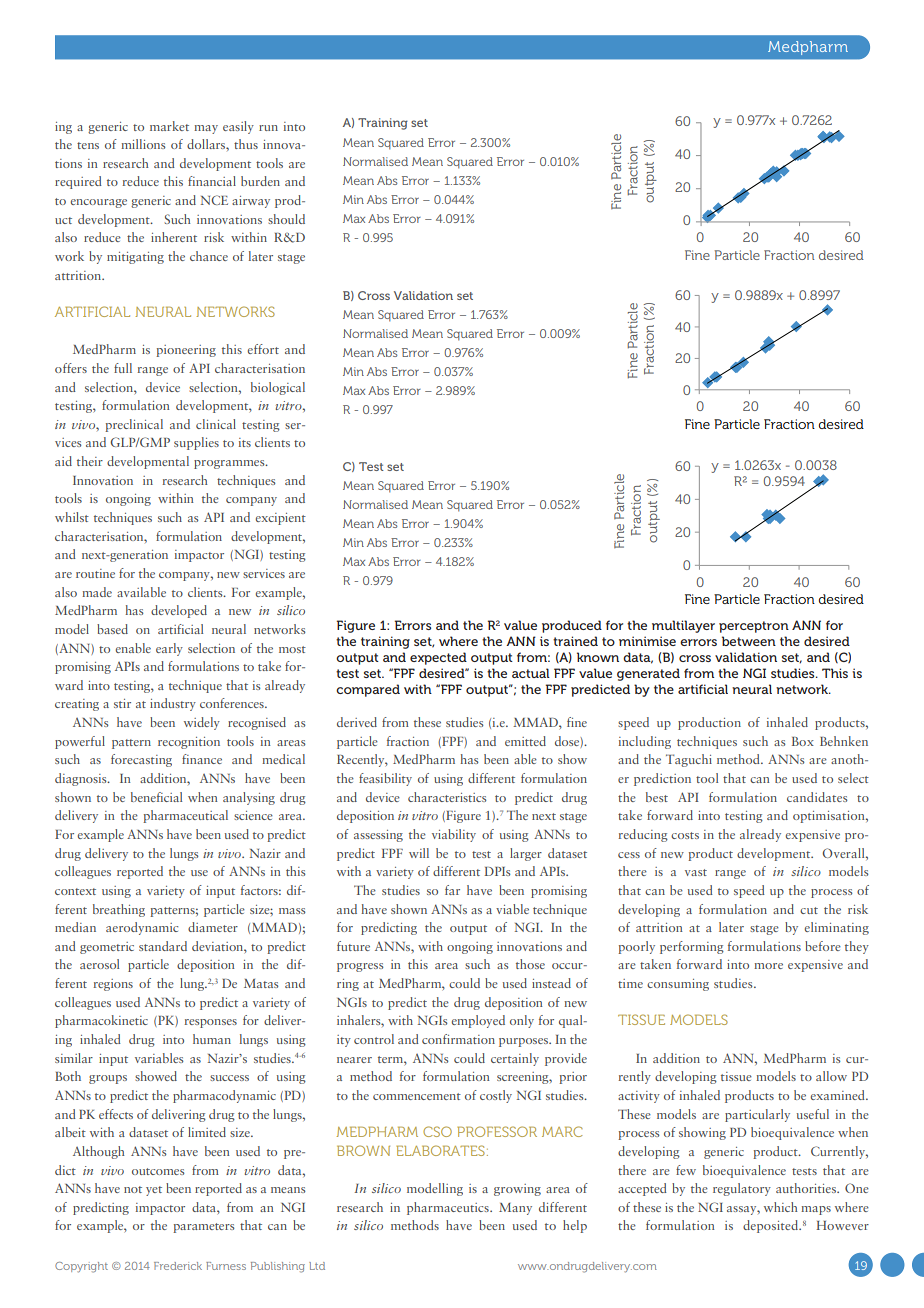 The width and height of the screenshot is (924, 1308). I want to click on parameters, so click(204, 1228).
